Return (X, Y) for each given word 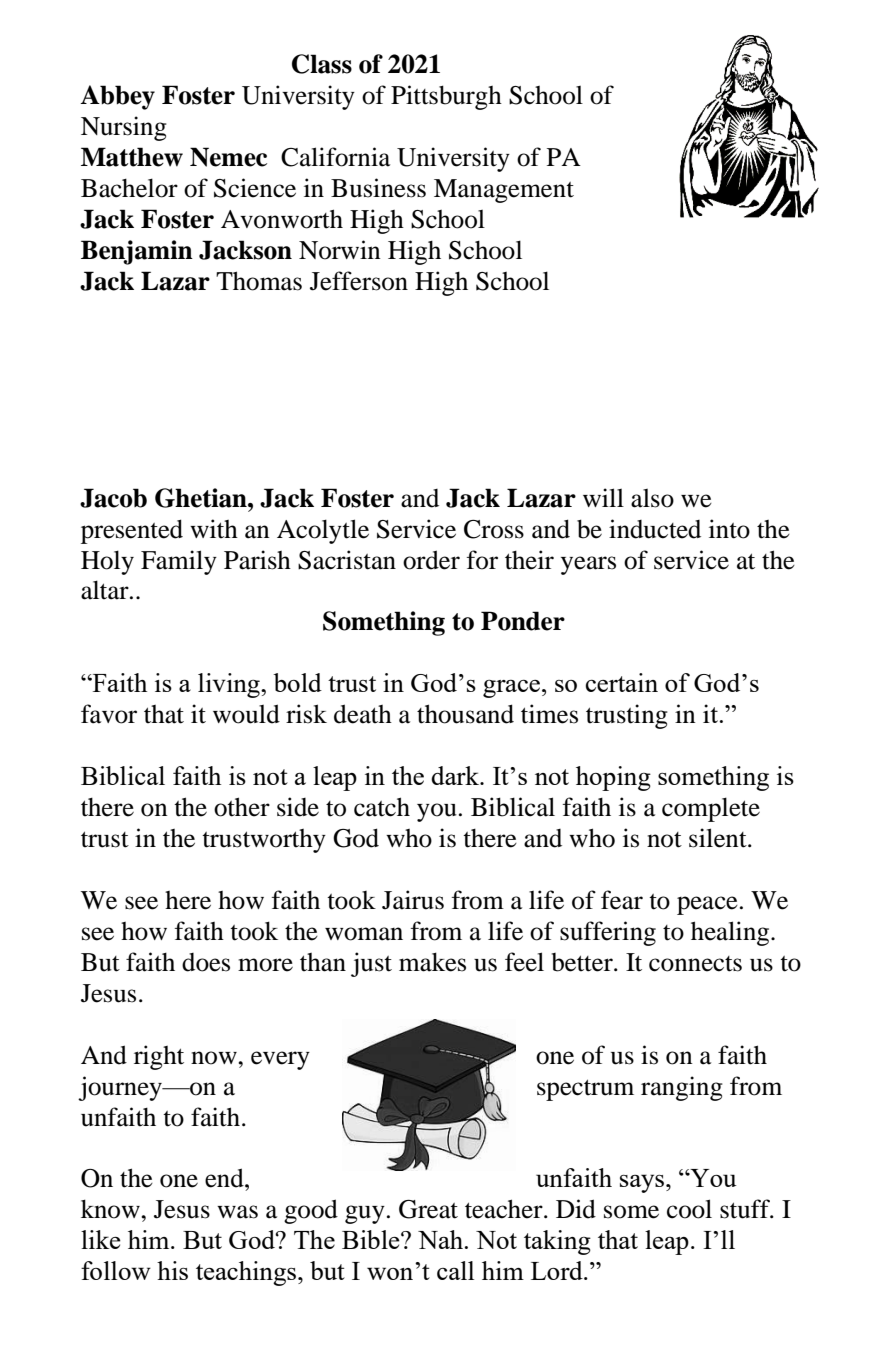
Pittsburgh (446, 97)
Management (504, 191)
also (652, 498)
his (172, 1270)
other (242, 807)
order (431, 560)
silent (719, 838)
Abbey (117, 97)
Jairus (413, 900)
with (214, 529)
